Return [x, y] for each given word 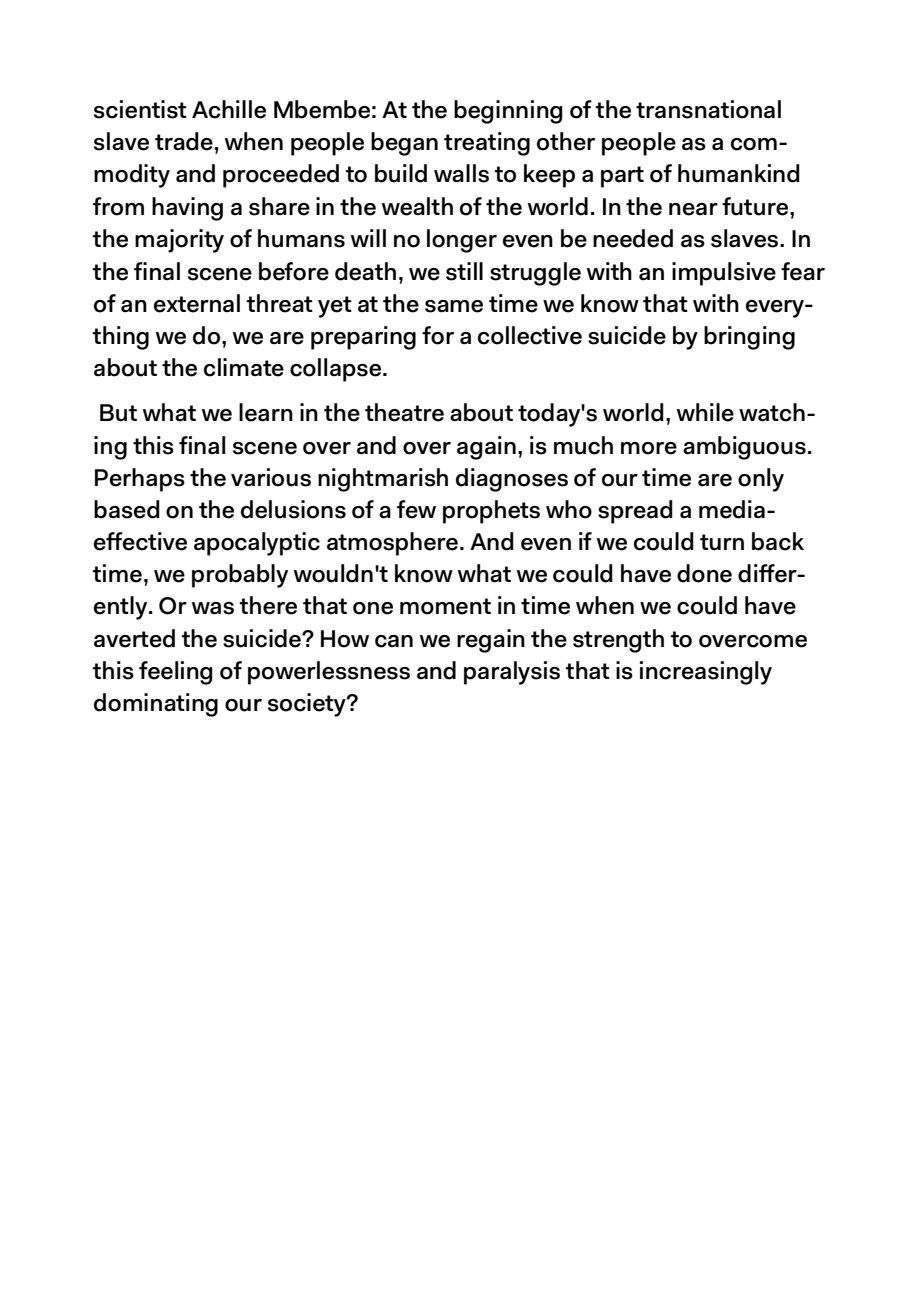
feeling [176, 673]
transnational [708, 109]
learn [266, 412]
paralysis [512, 673]
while [705, 412]
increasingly [706, 673]
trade [184, 141]
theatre [404, 412]
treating [487, 144]
